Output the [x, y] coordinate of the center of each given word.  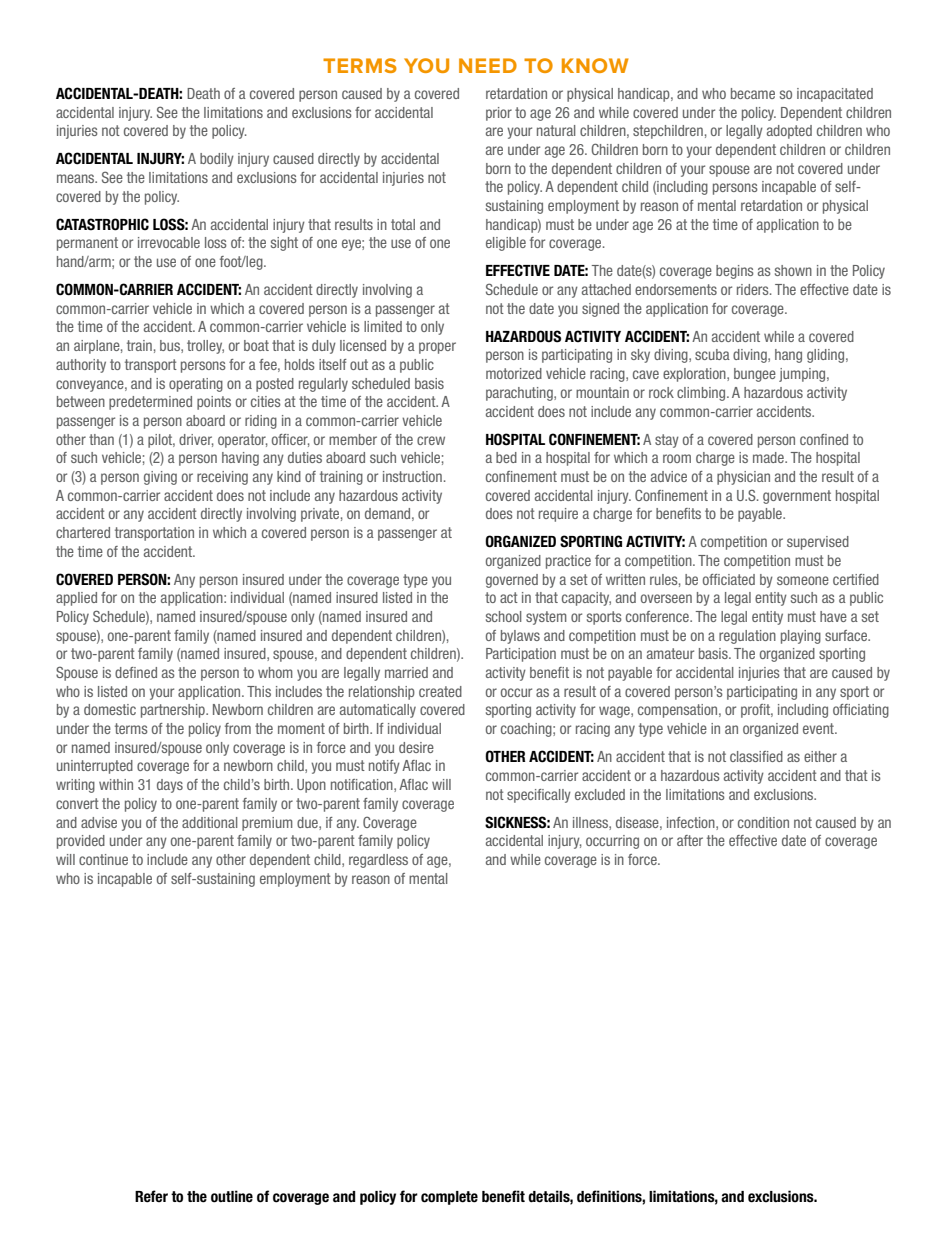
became [753, 93]
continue [103, 859]
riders [754, 289]
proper [437, 348]
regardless [378, 861]
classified [756, 756]
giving [160, 478]
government [797, 497]
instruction [412, 476]
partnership [174, 711]
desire [416, 747]
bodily [217, 160]
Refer [151, 1196]
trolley [205, 347]
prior [499, 114]
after [690, 840]
